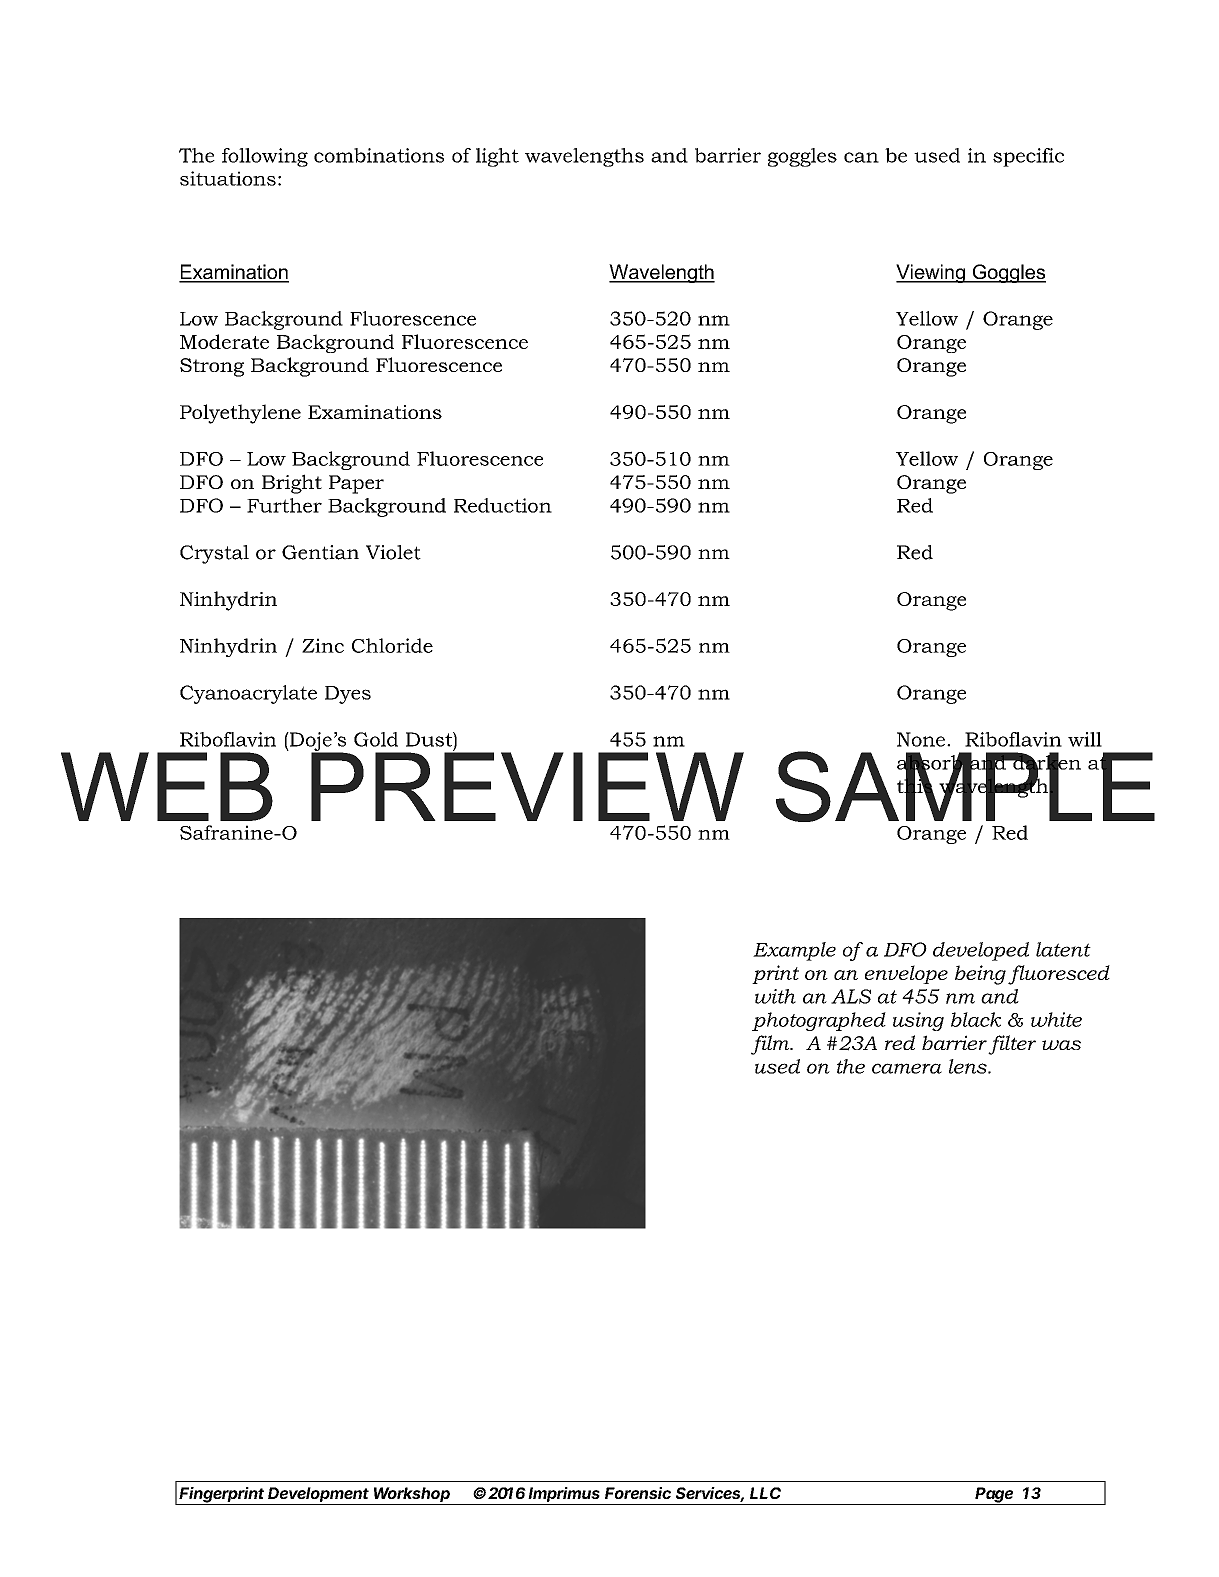 Image resolution: width=1219 pixels, height=1577 pixels. I want to click on specific, so click(1028, 157).
